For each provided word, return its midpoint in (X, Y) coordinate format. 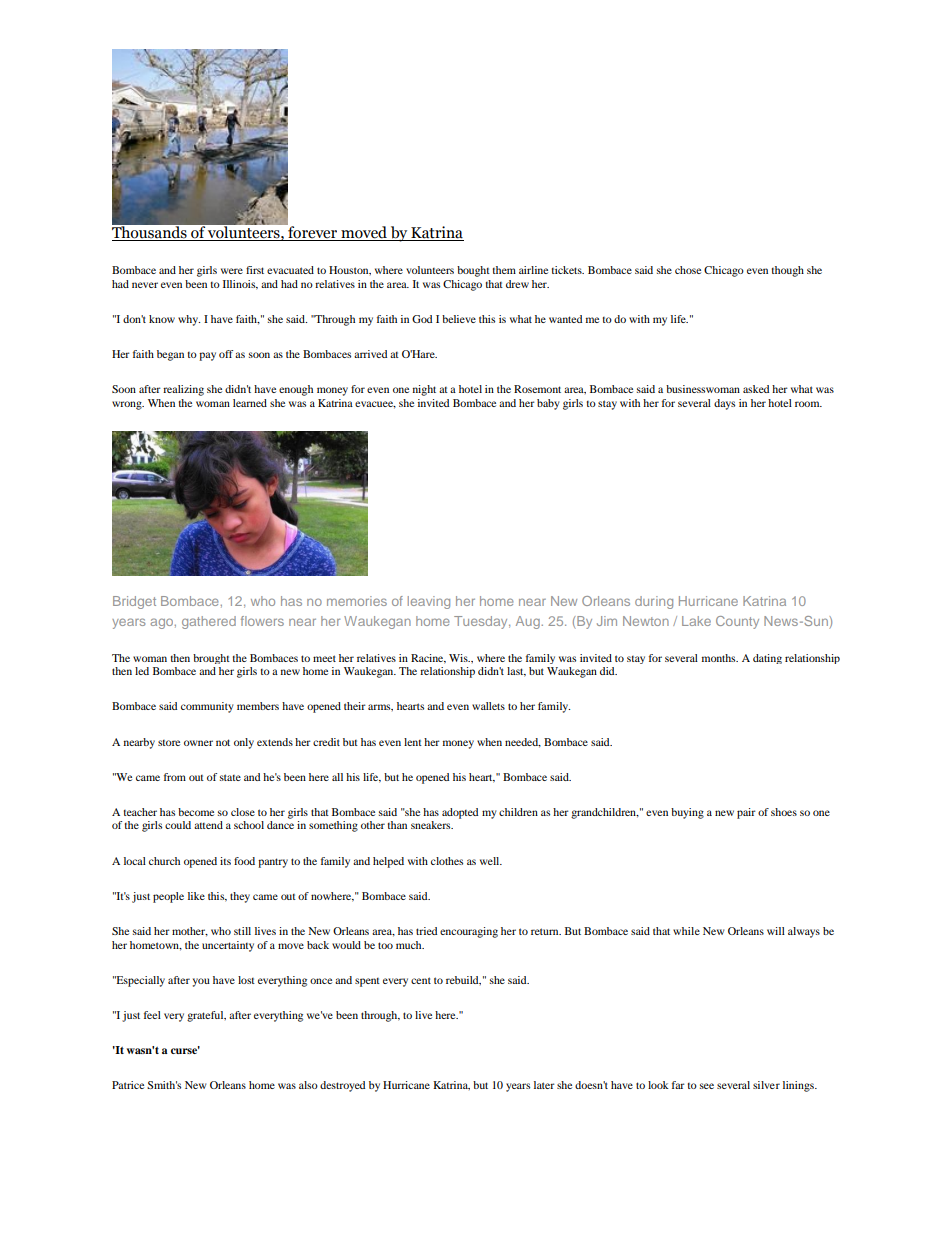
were (232, 271)
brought (211, 659)
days (724, 404)
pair (746, 813)
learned (250, 403)
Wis (459, 658)
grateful (206, 1016)
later (544, 1085)
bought (473, 271)
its (225, 861)
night (424, 390)
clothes (447, 861)
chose (688, 270)
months (720, 658)
